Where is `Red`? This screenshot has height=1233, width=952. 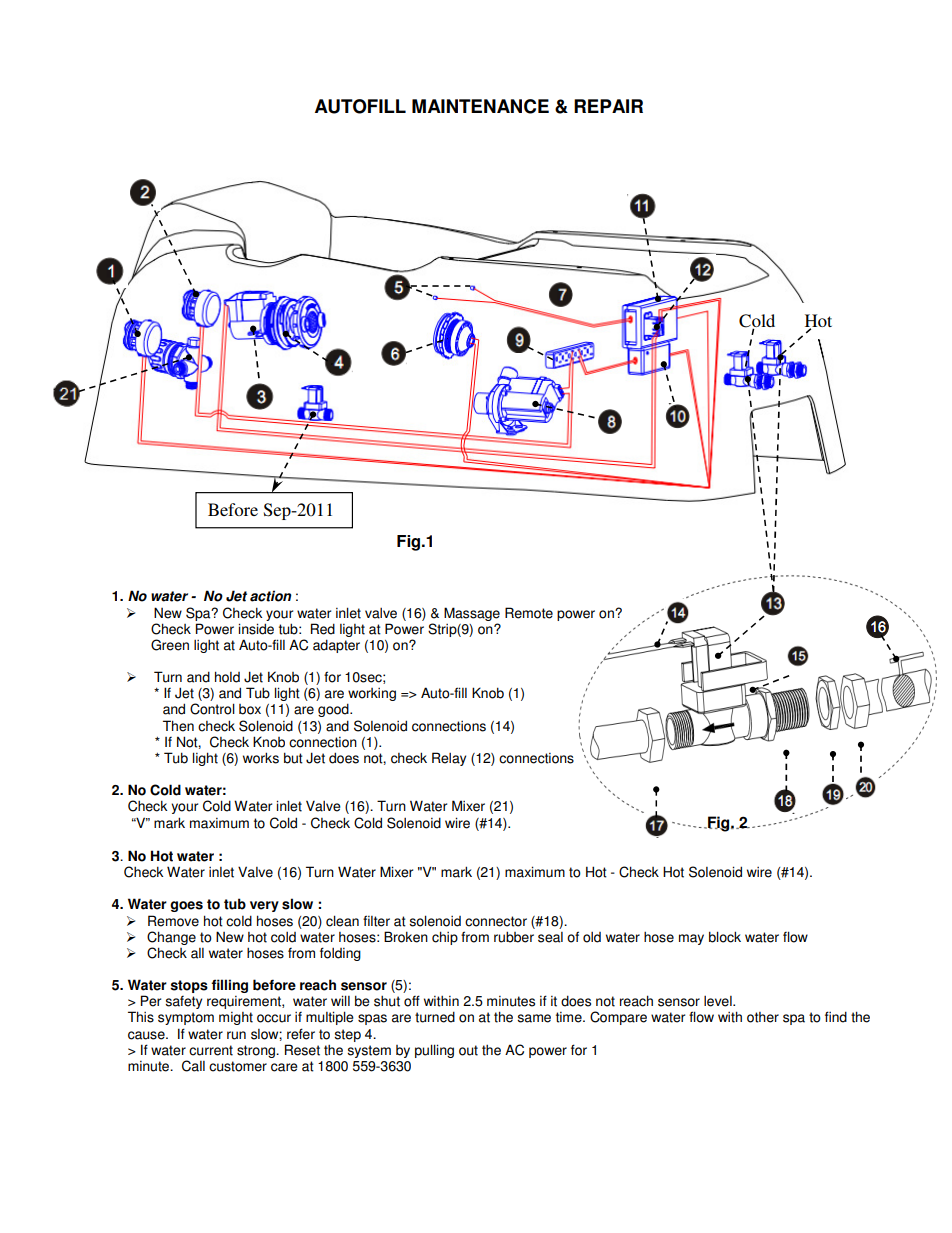 Red is located at coordinates (323, 629).
